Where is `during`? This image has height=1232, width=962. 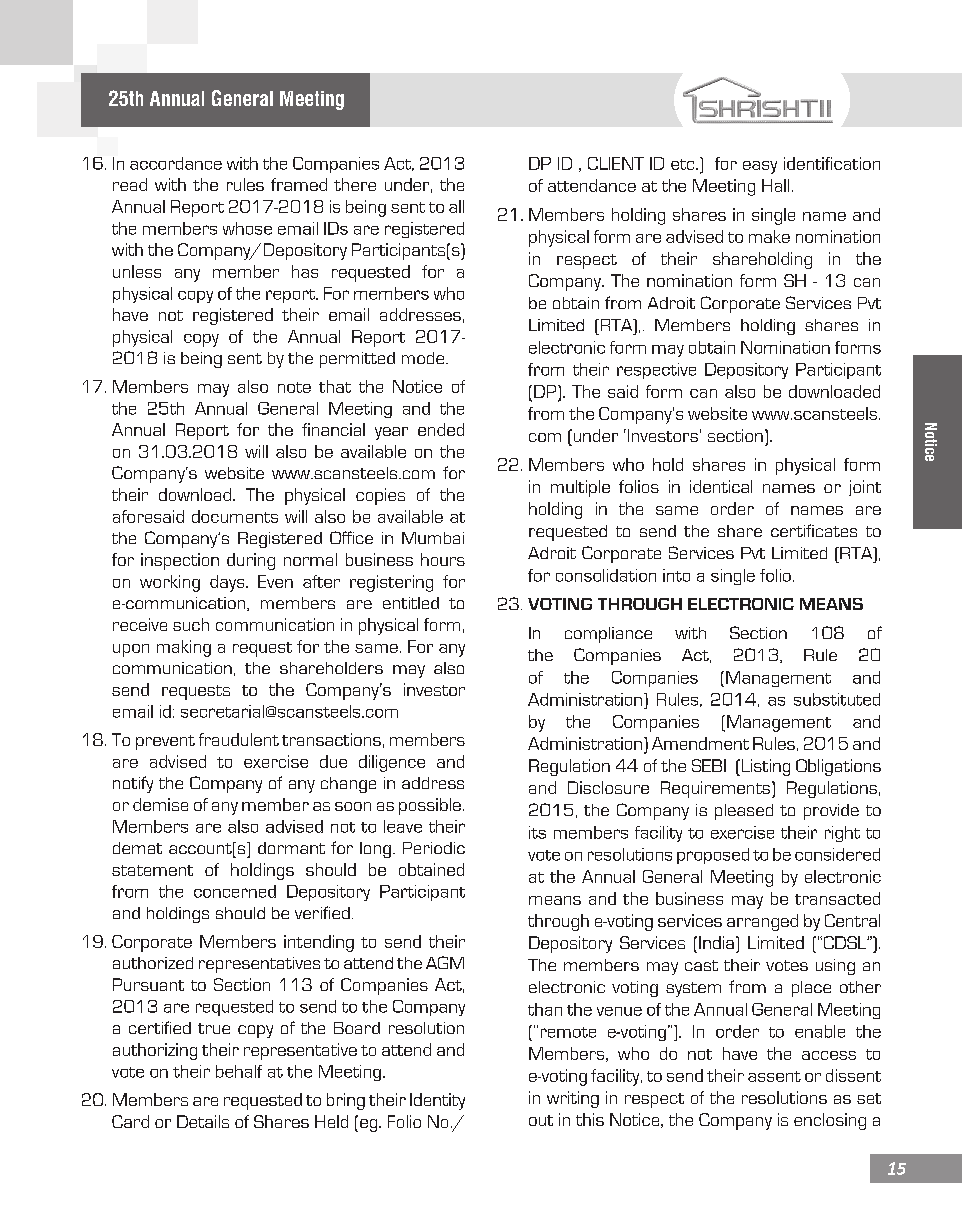
during is located at coordinates (251, 561).
